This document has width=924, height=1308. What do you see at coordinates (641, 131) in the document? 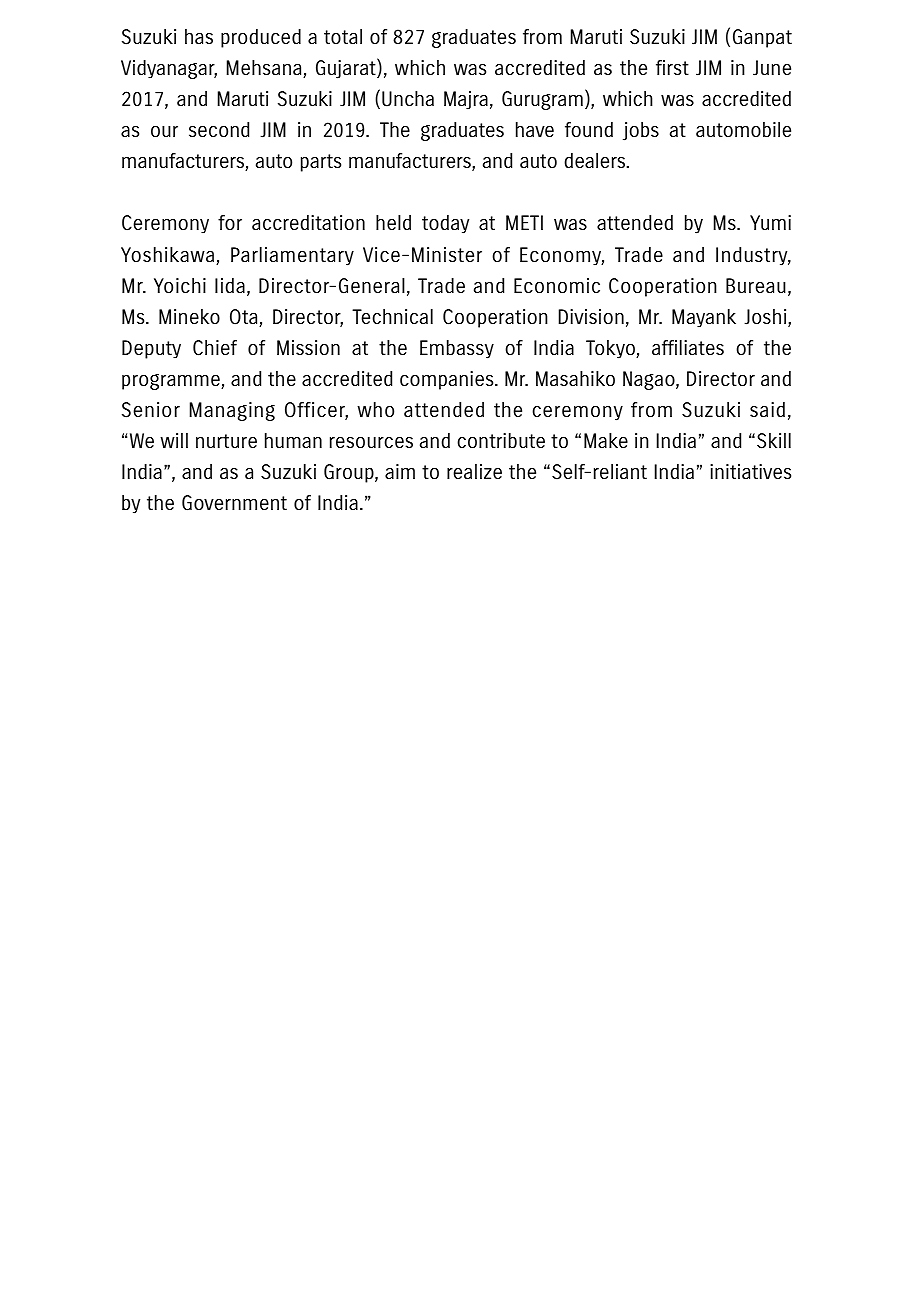
I see `jobs` at bounding box center [641, 131].
